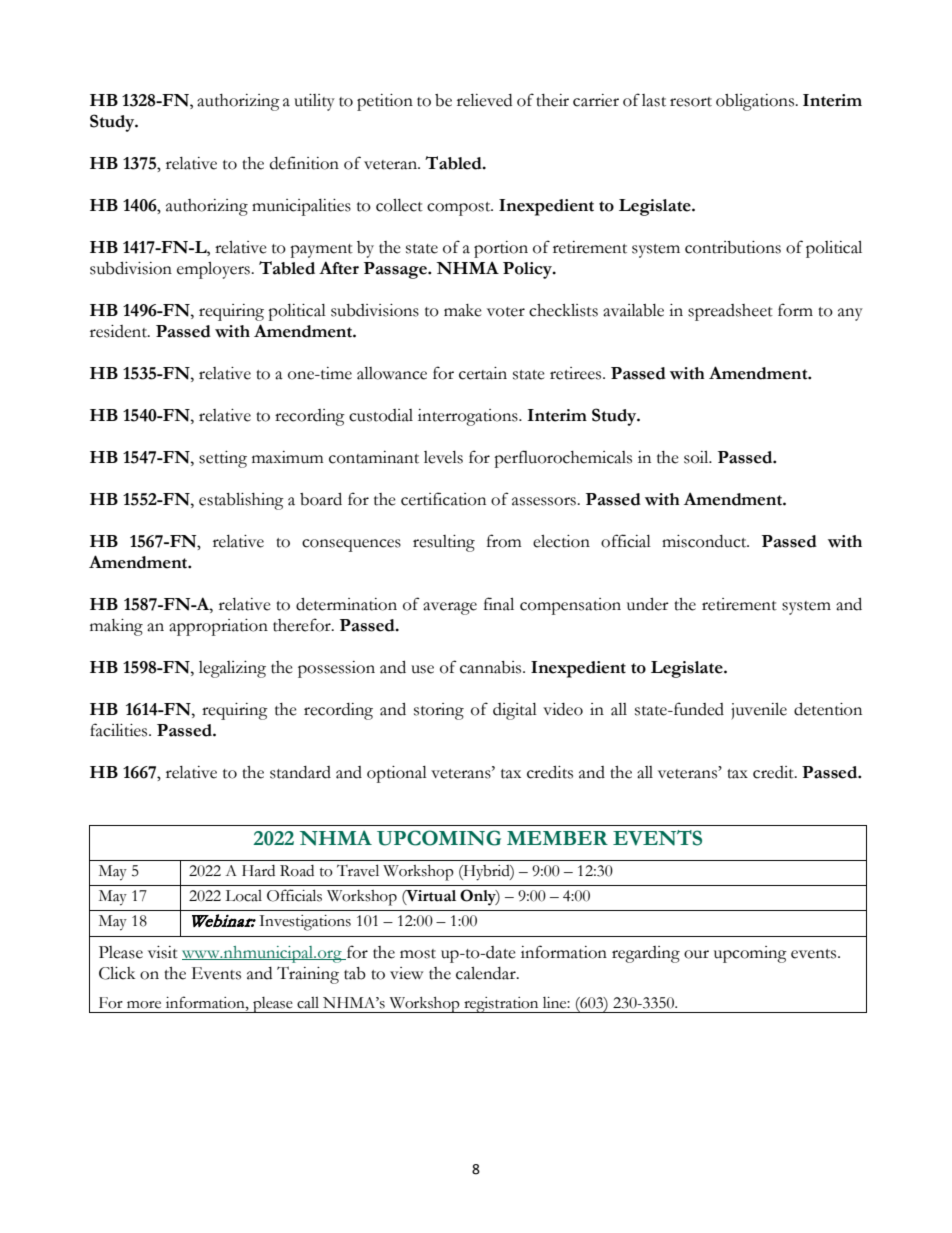 Image resolution: width=952 pixels, height=1233 pixels. I want to click on visit, so click(163, 952).
